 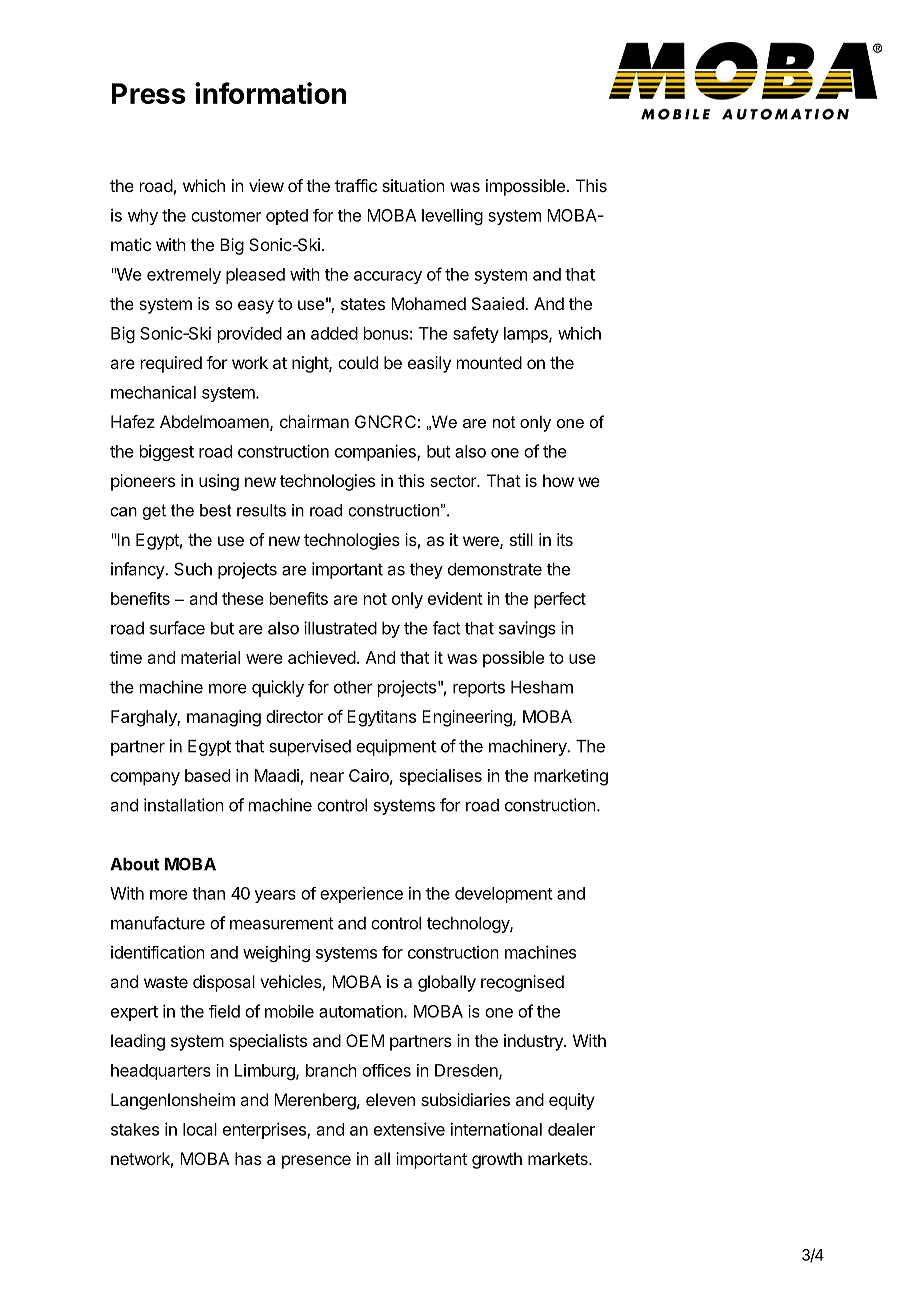 I want to click on Press, so click(x=149, y=93).
